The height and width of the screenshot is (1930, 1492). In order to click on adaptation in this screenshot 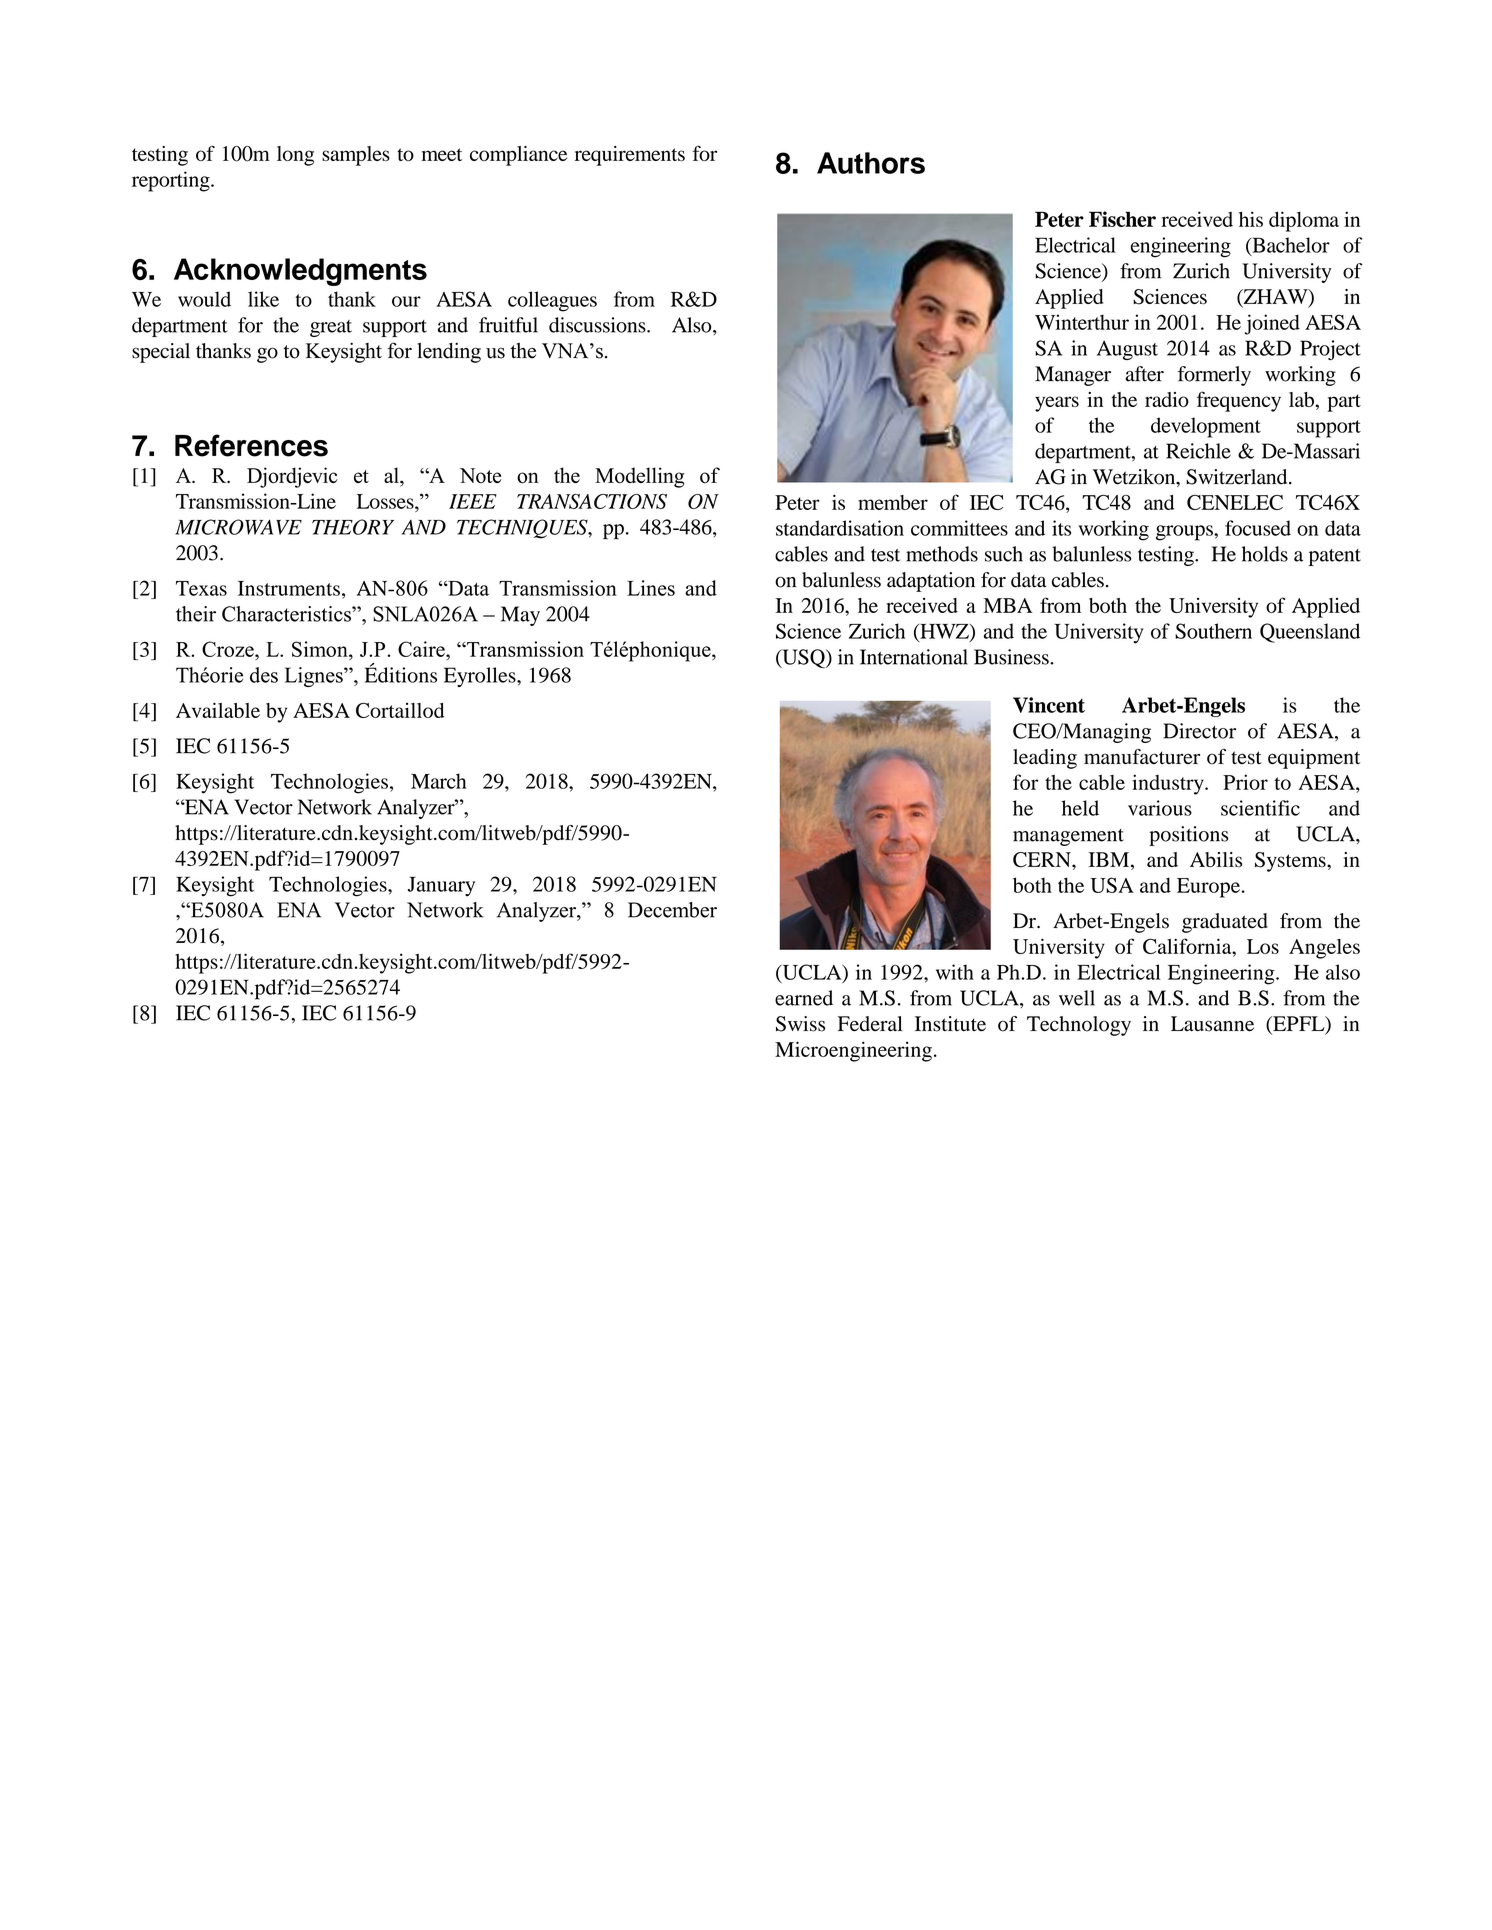, I will do `click(931, 582)`.
